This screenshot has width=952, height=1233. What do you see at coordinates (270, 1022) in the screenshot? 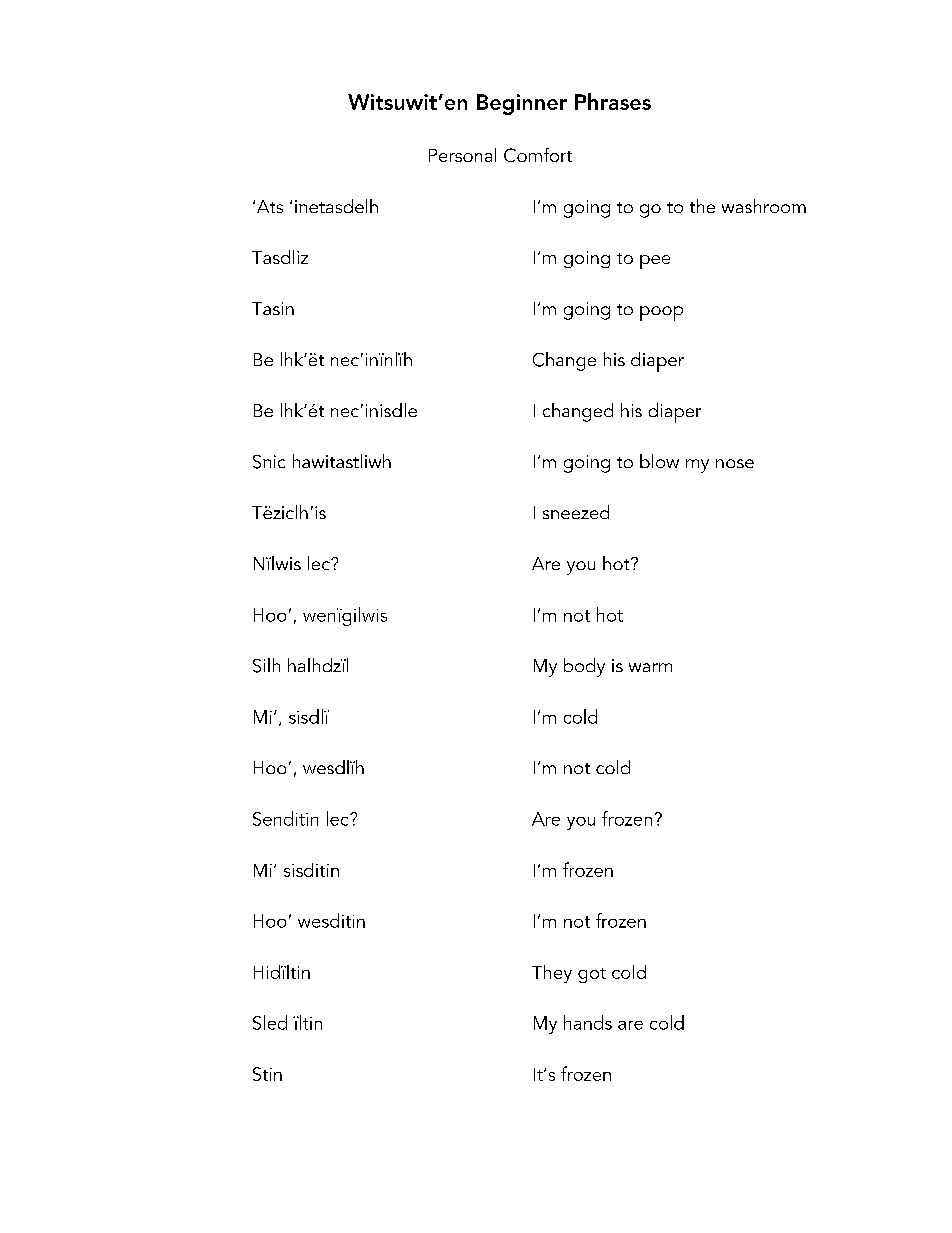
I see `Sled` at bounding box center [270, 1022].
